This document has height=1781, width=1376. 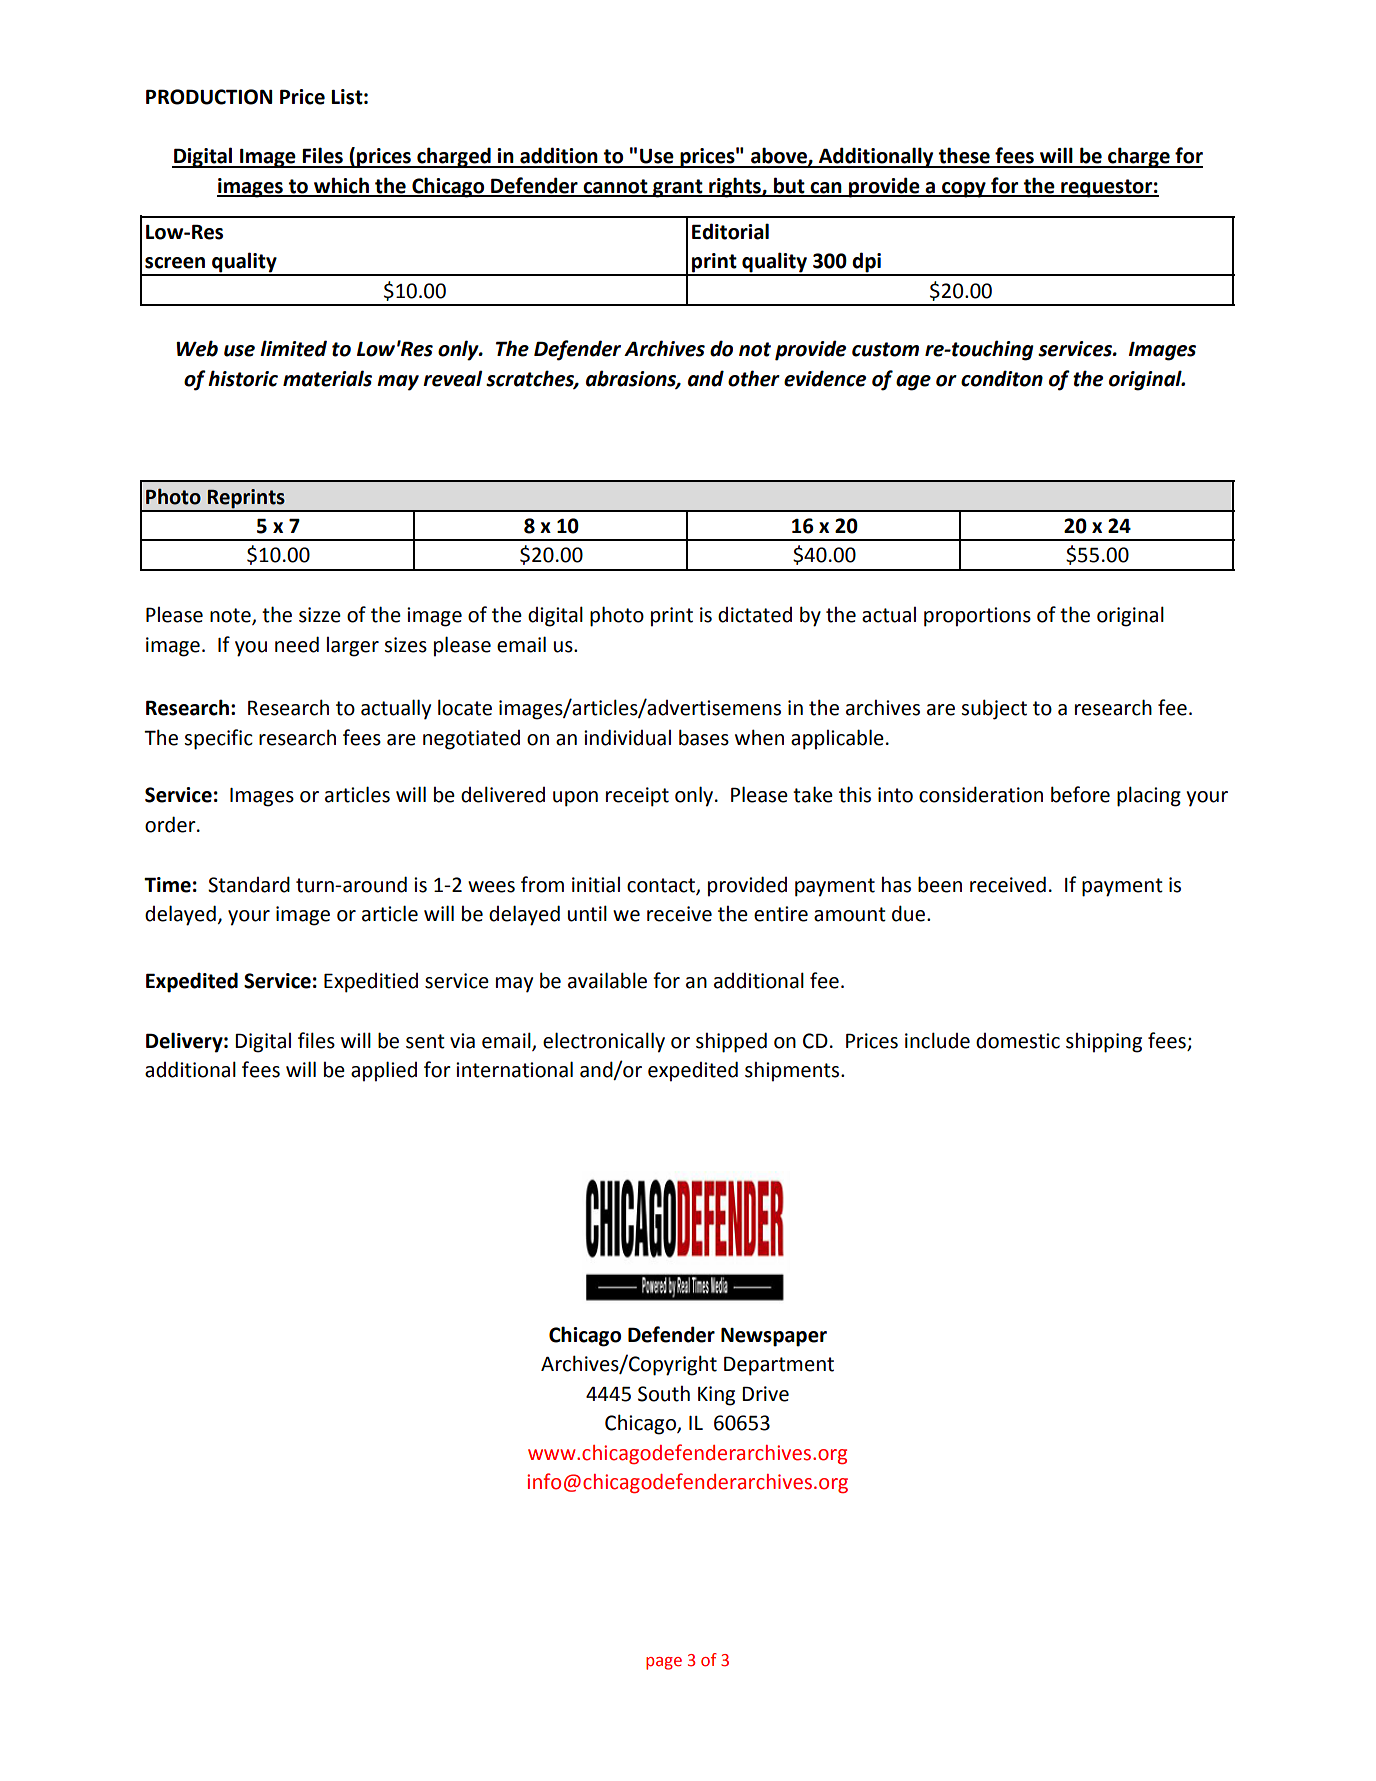 What do you see at coordinates (209, 97) in the document?
I see `PRODUCTION` at bounding box center [209, 97].
